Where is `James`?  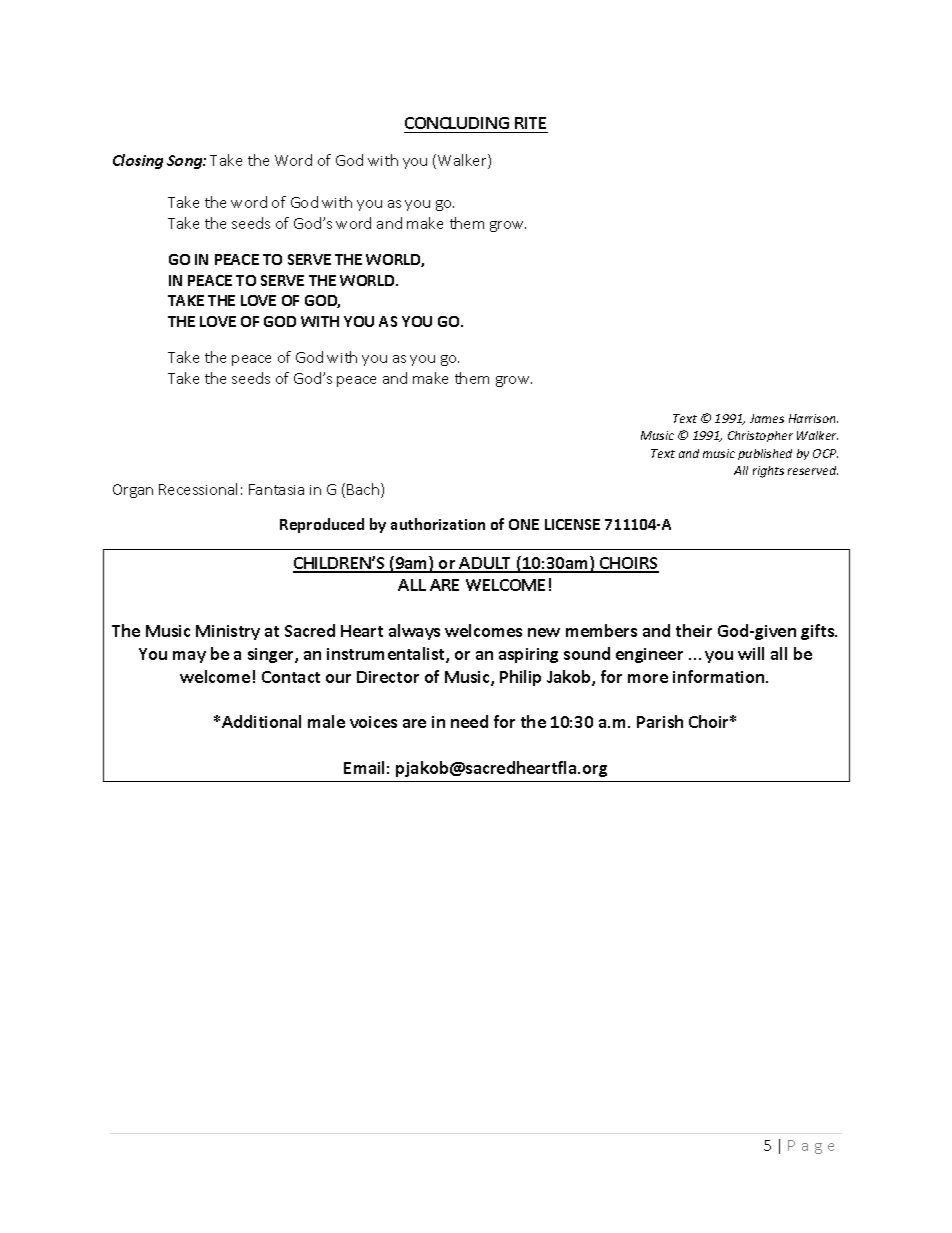
James is located at coordinates (767, 418).
